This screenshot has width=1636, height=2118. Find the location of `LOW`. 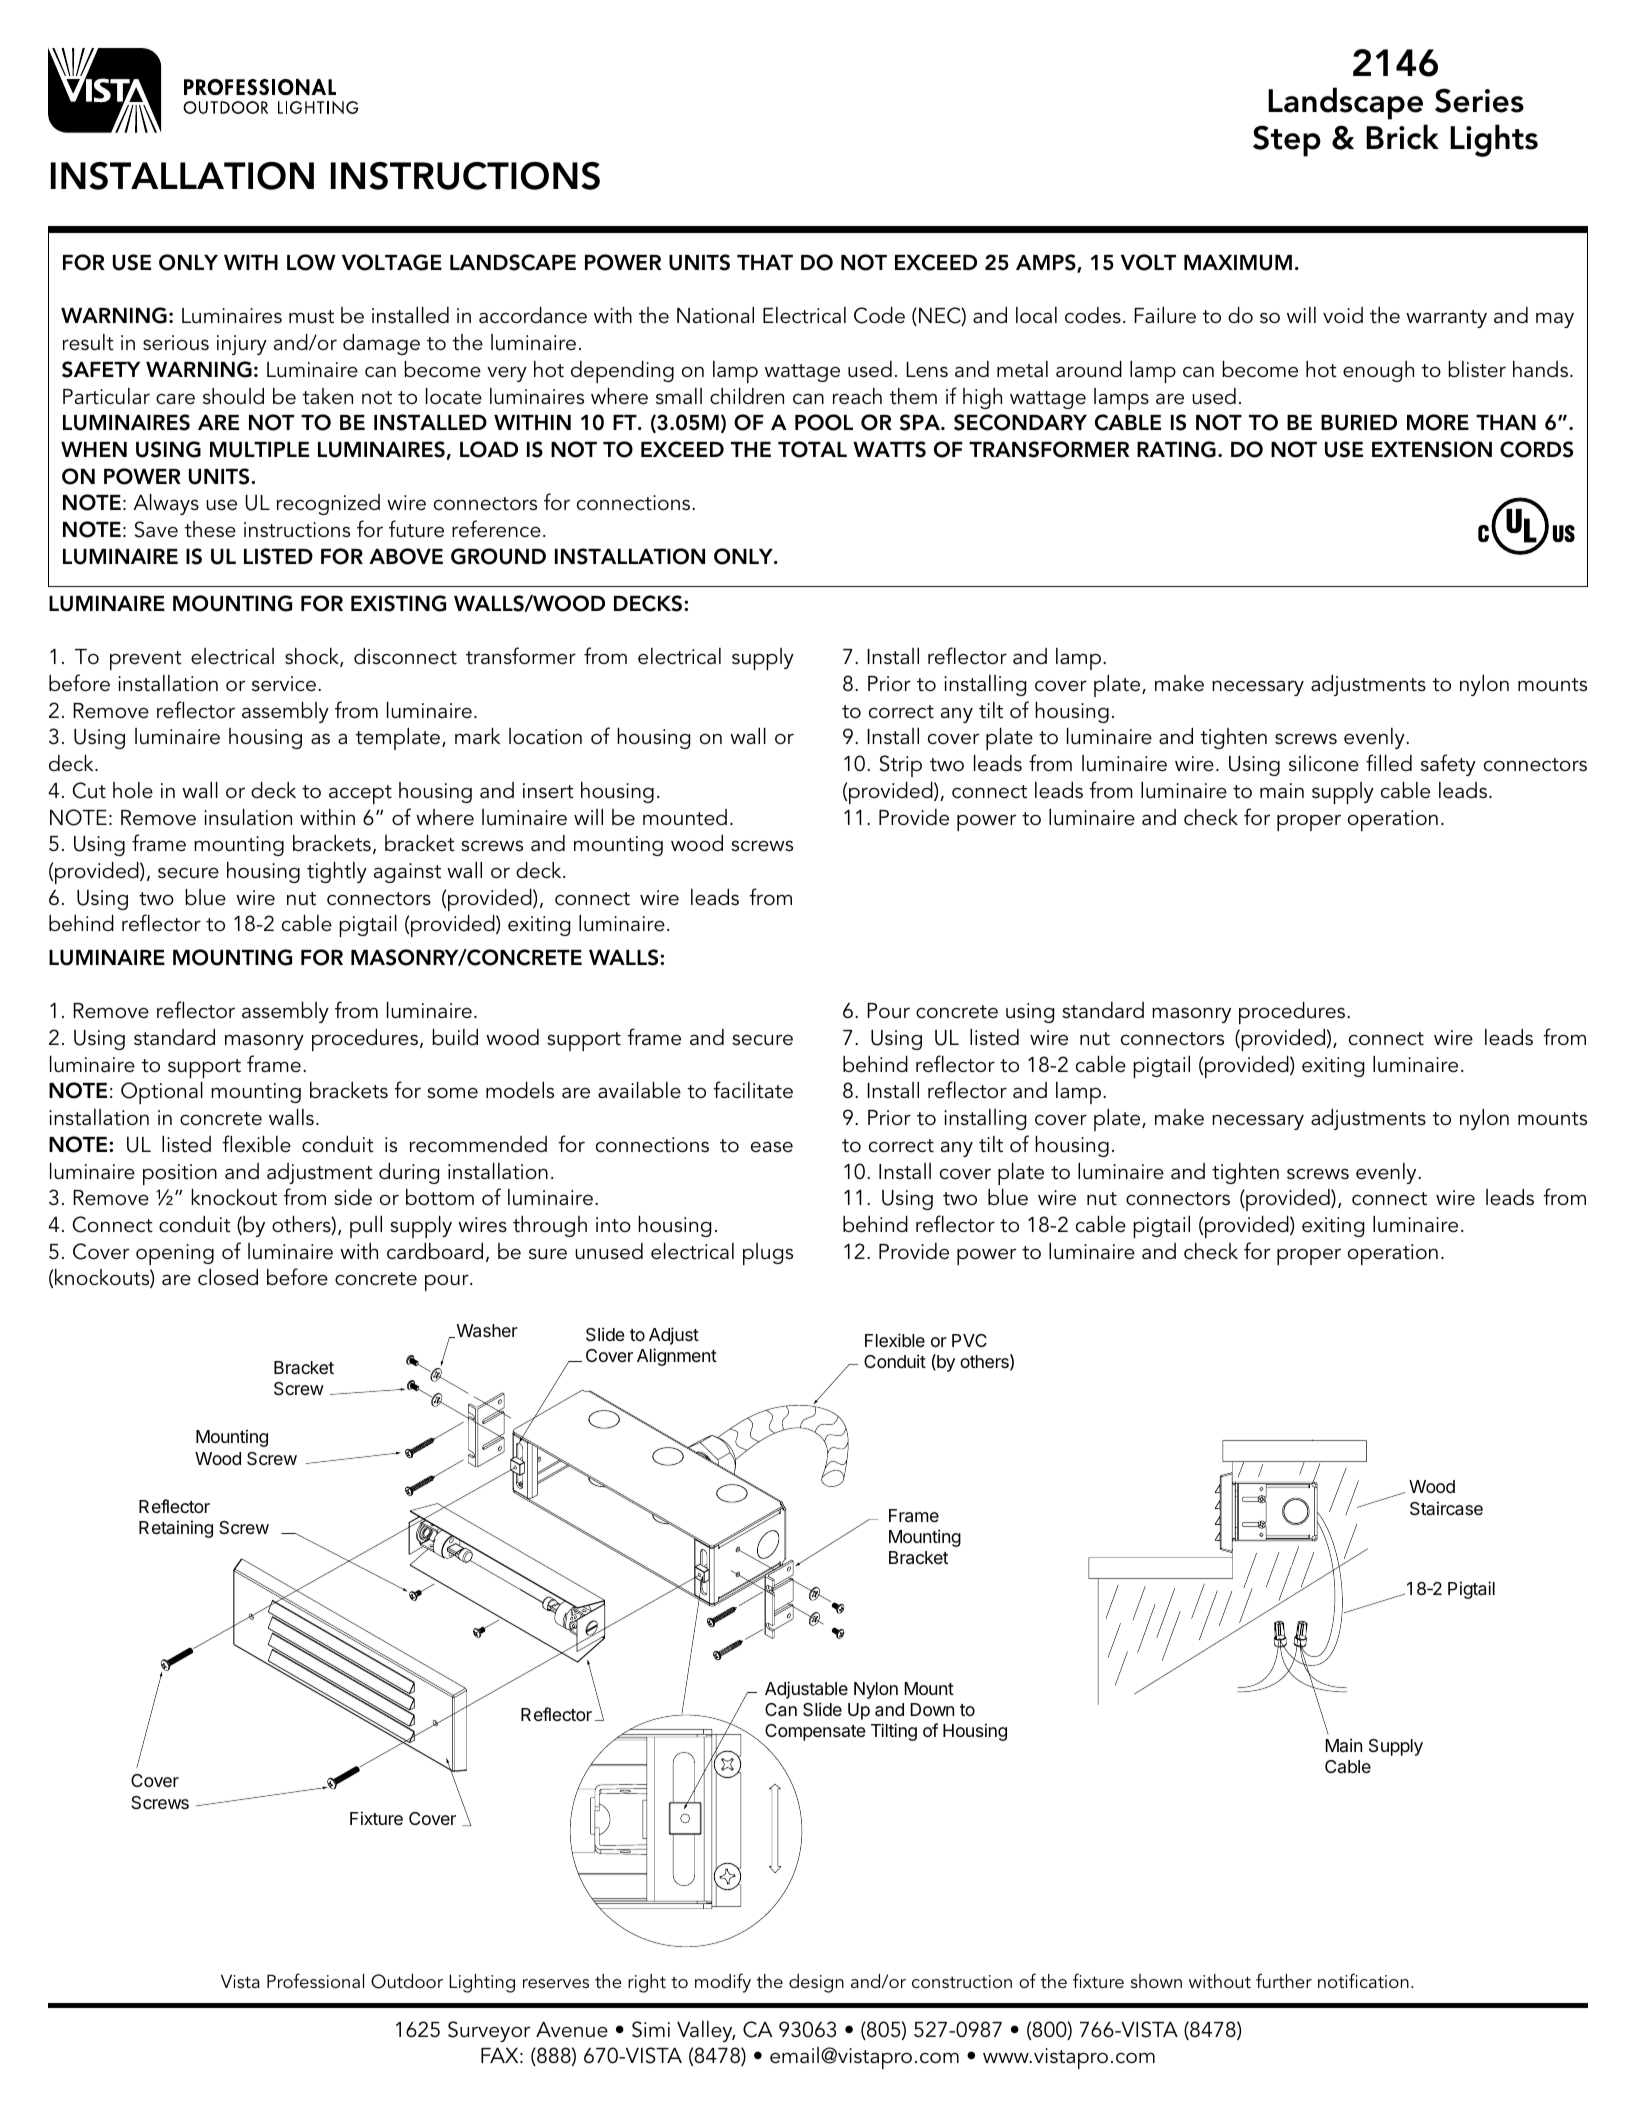

LOW is located at coordinates (311, 262).
